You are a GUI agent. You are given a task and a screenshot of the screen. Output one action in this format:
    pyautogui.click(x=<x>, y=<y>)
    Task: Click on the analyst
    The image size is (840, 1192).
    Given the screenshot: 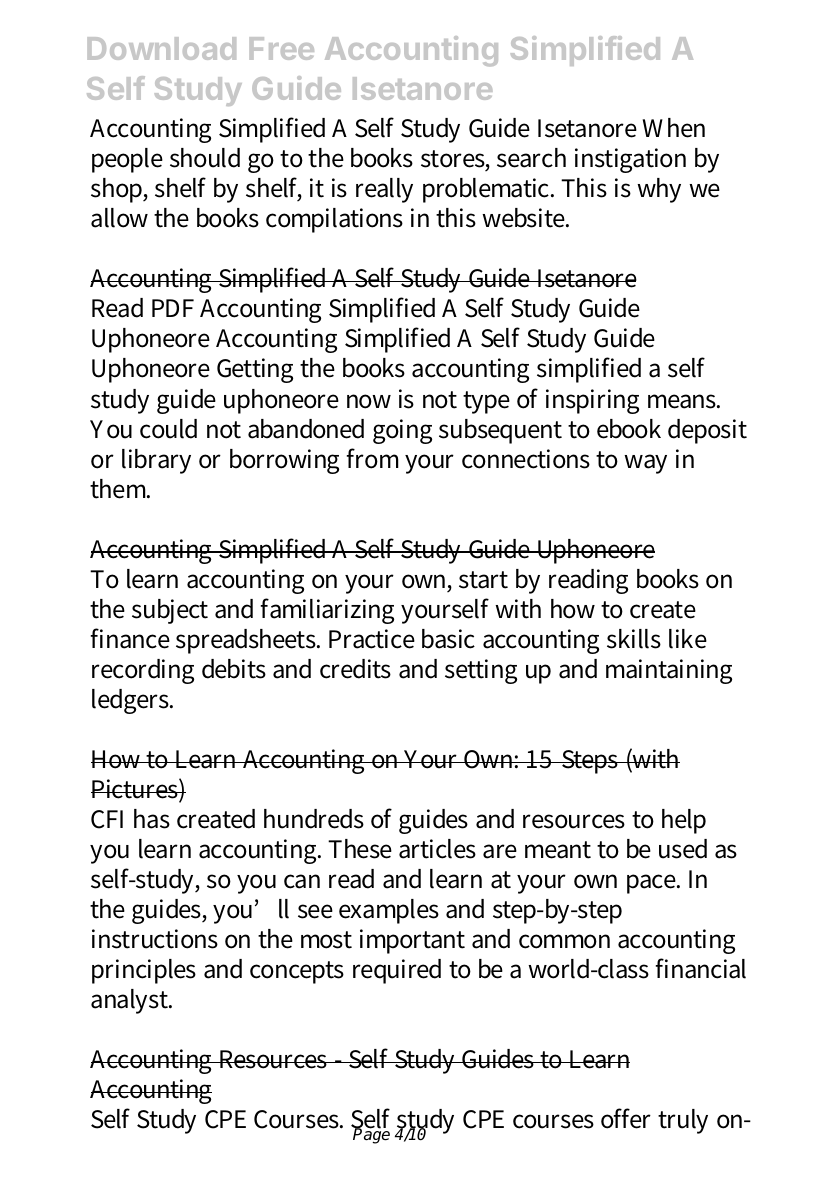 What is the action you would take?
    pyautogui.click(x=131, y=1001)
